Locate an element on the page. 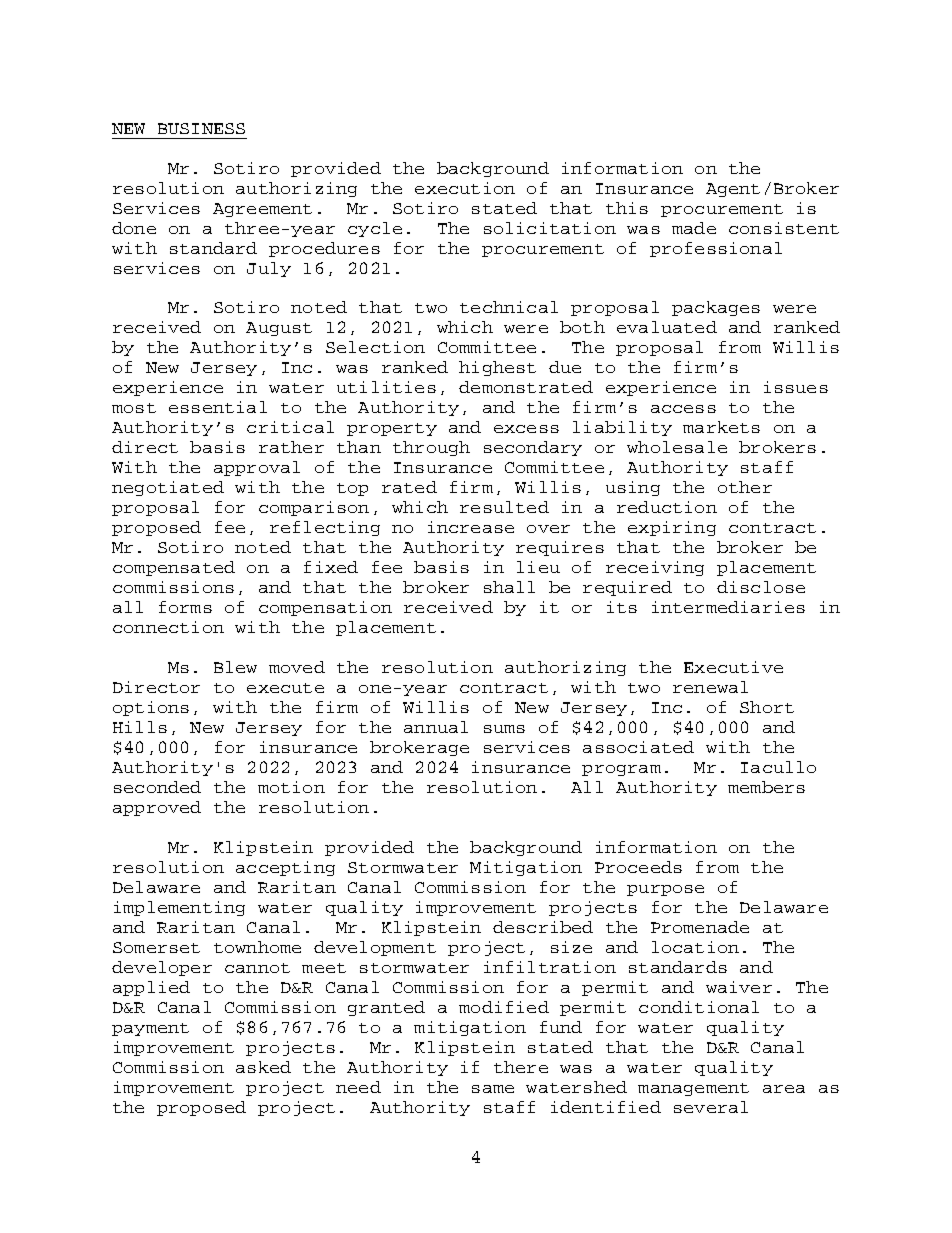 This document has width=952, height=1233. intermediaries is located at coordinates (728, 607).
